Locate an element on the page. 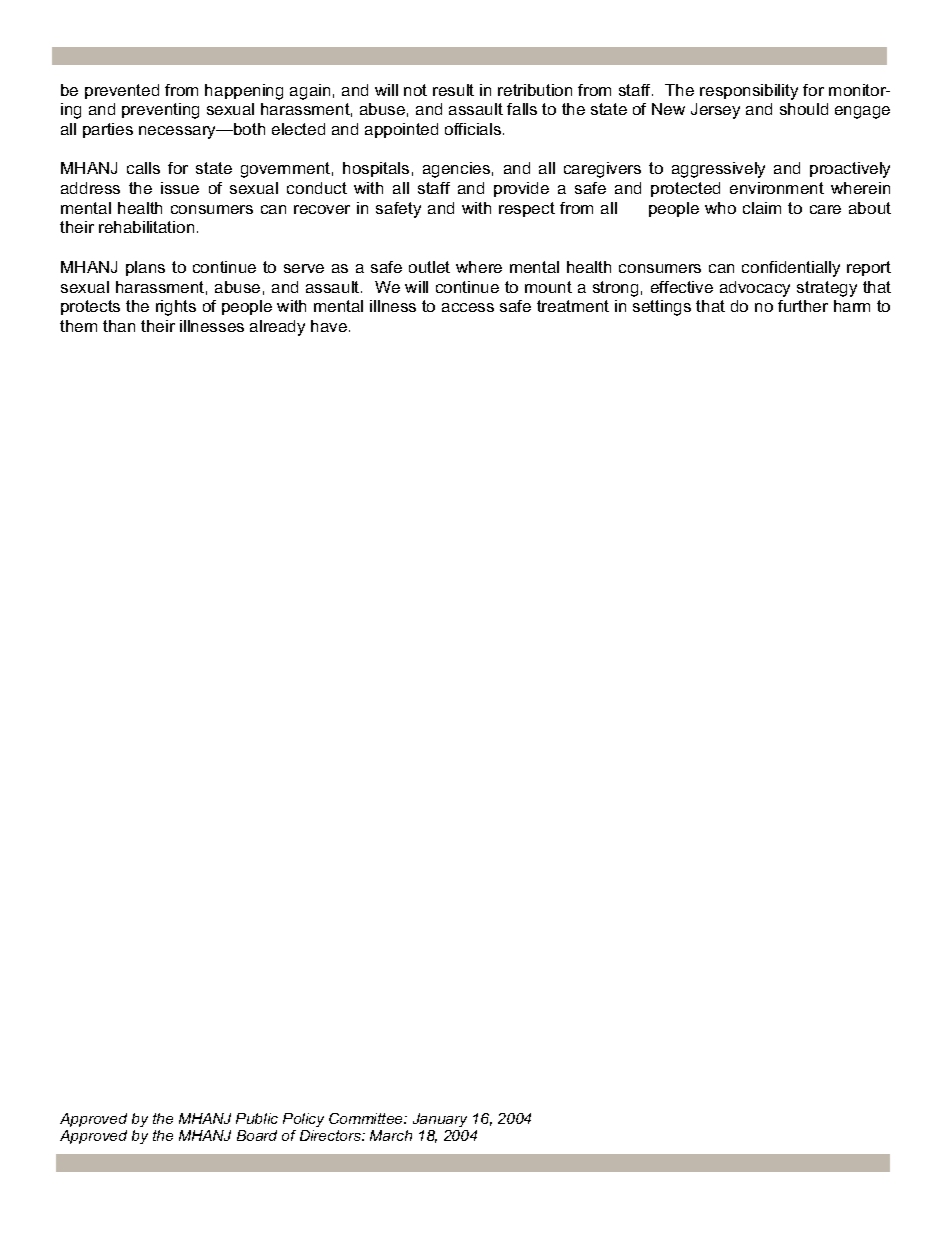  preventing is located at coordinates (160, 111).
